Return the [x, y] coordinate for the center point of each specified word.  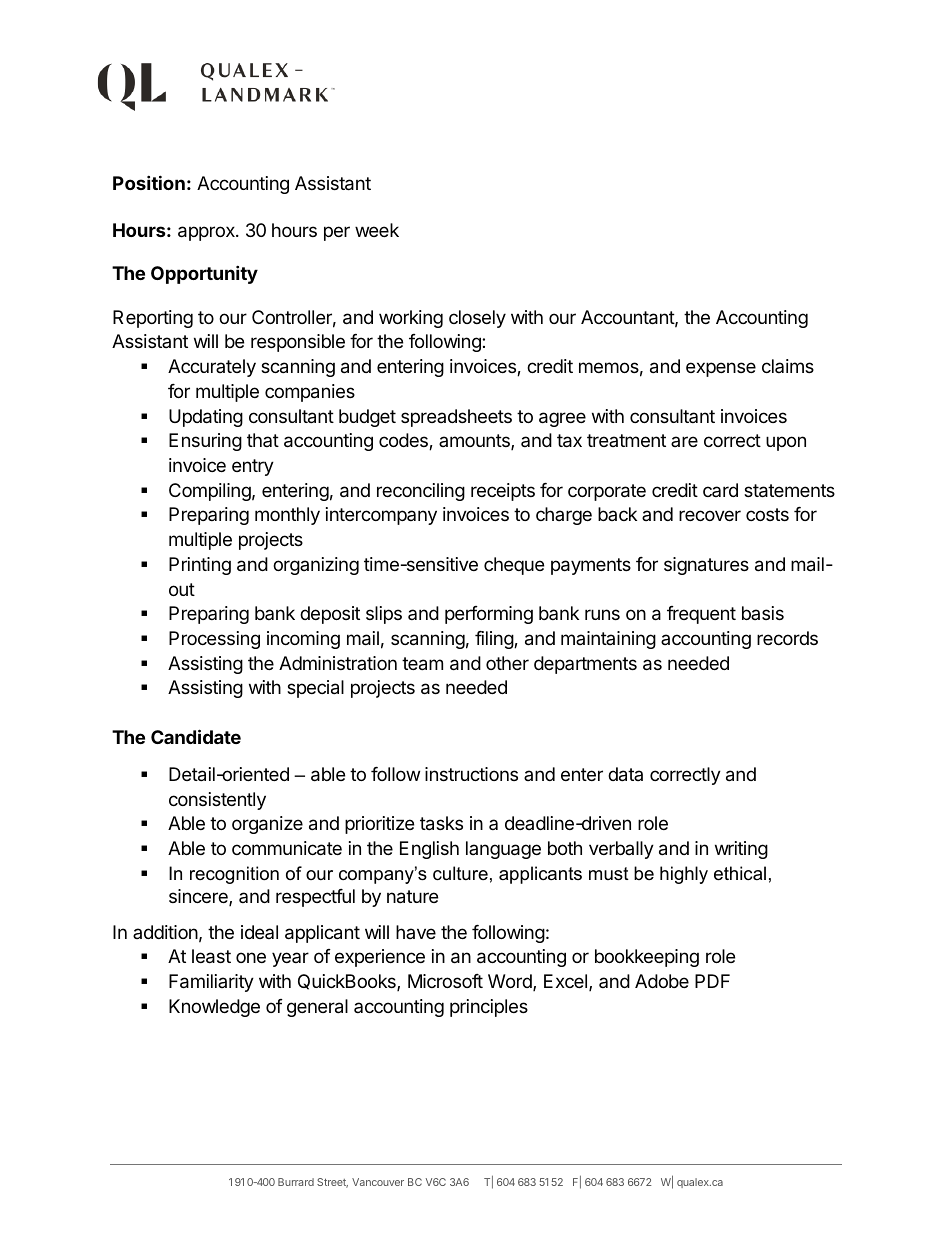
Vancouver [378, 1182]
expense [721, 369]
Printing [200, 566]
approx [207, 233]
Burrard [296, 1182]
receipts [503, 492]
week [377, 230]
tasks [441, 823]
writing [741, 850]
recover [710, 515]
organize [267, 825]
